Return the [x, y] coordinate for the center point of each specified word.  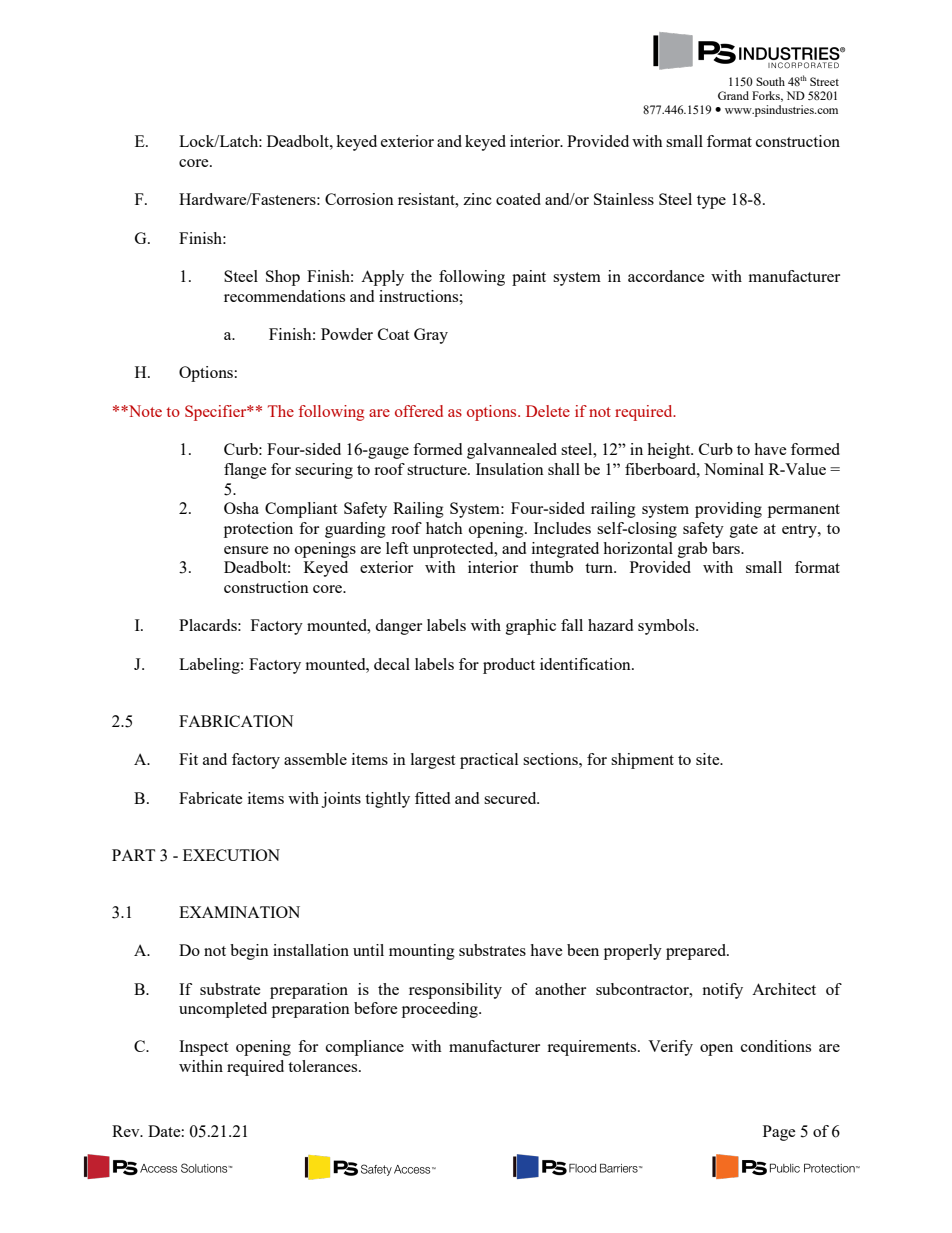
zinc [477, 199]
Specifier [217, 413]
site [709, 759]
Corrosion [359, 199]
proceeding [441, 1010]
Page [779, 1133]
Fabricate [211, 798]
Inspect [203, 1048]
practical [489, 761]
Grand [733, 95]
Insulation [510, 469]
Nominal [734, 469]
